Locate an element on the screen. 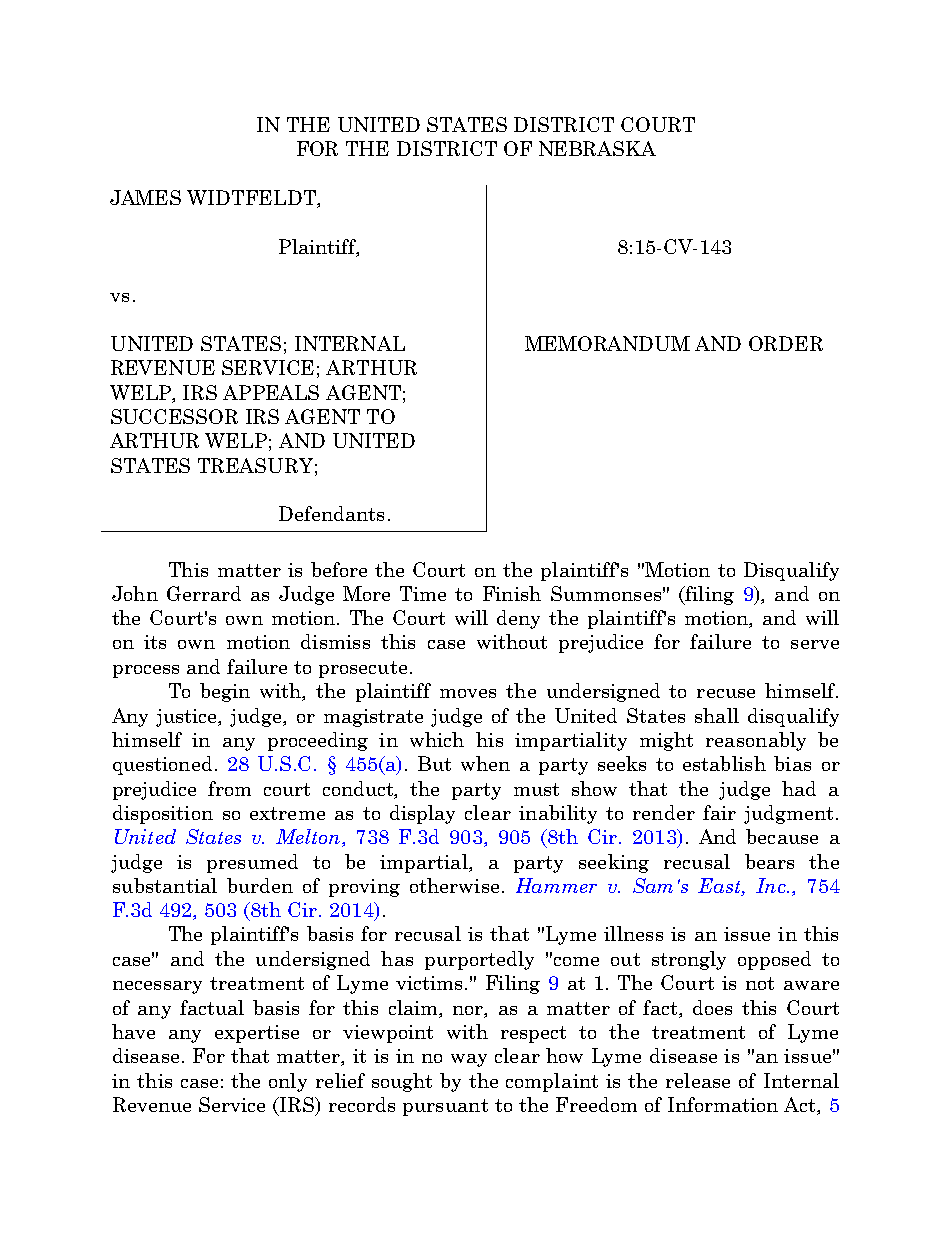  JAMES is located at coordinates (145, 197).
